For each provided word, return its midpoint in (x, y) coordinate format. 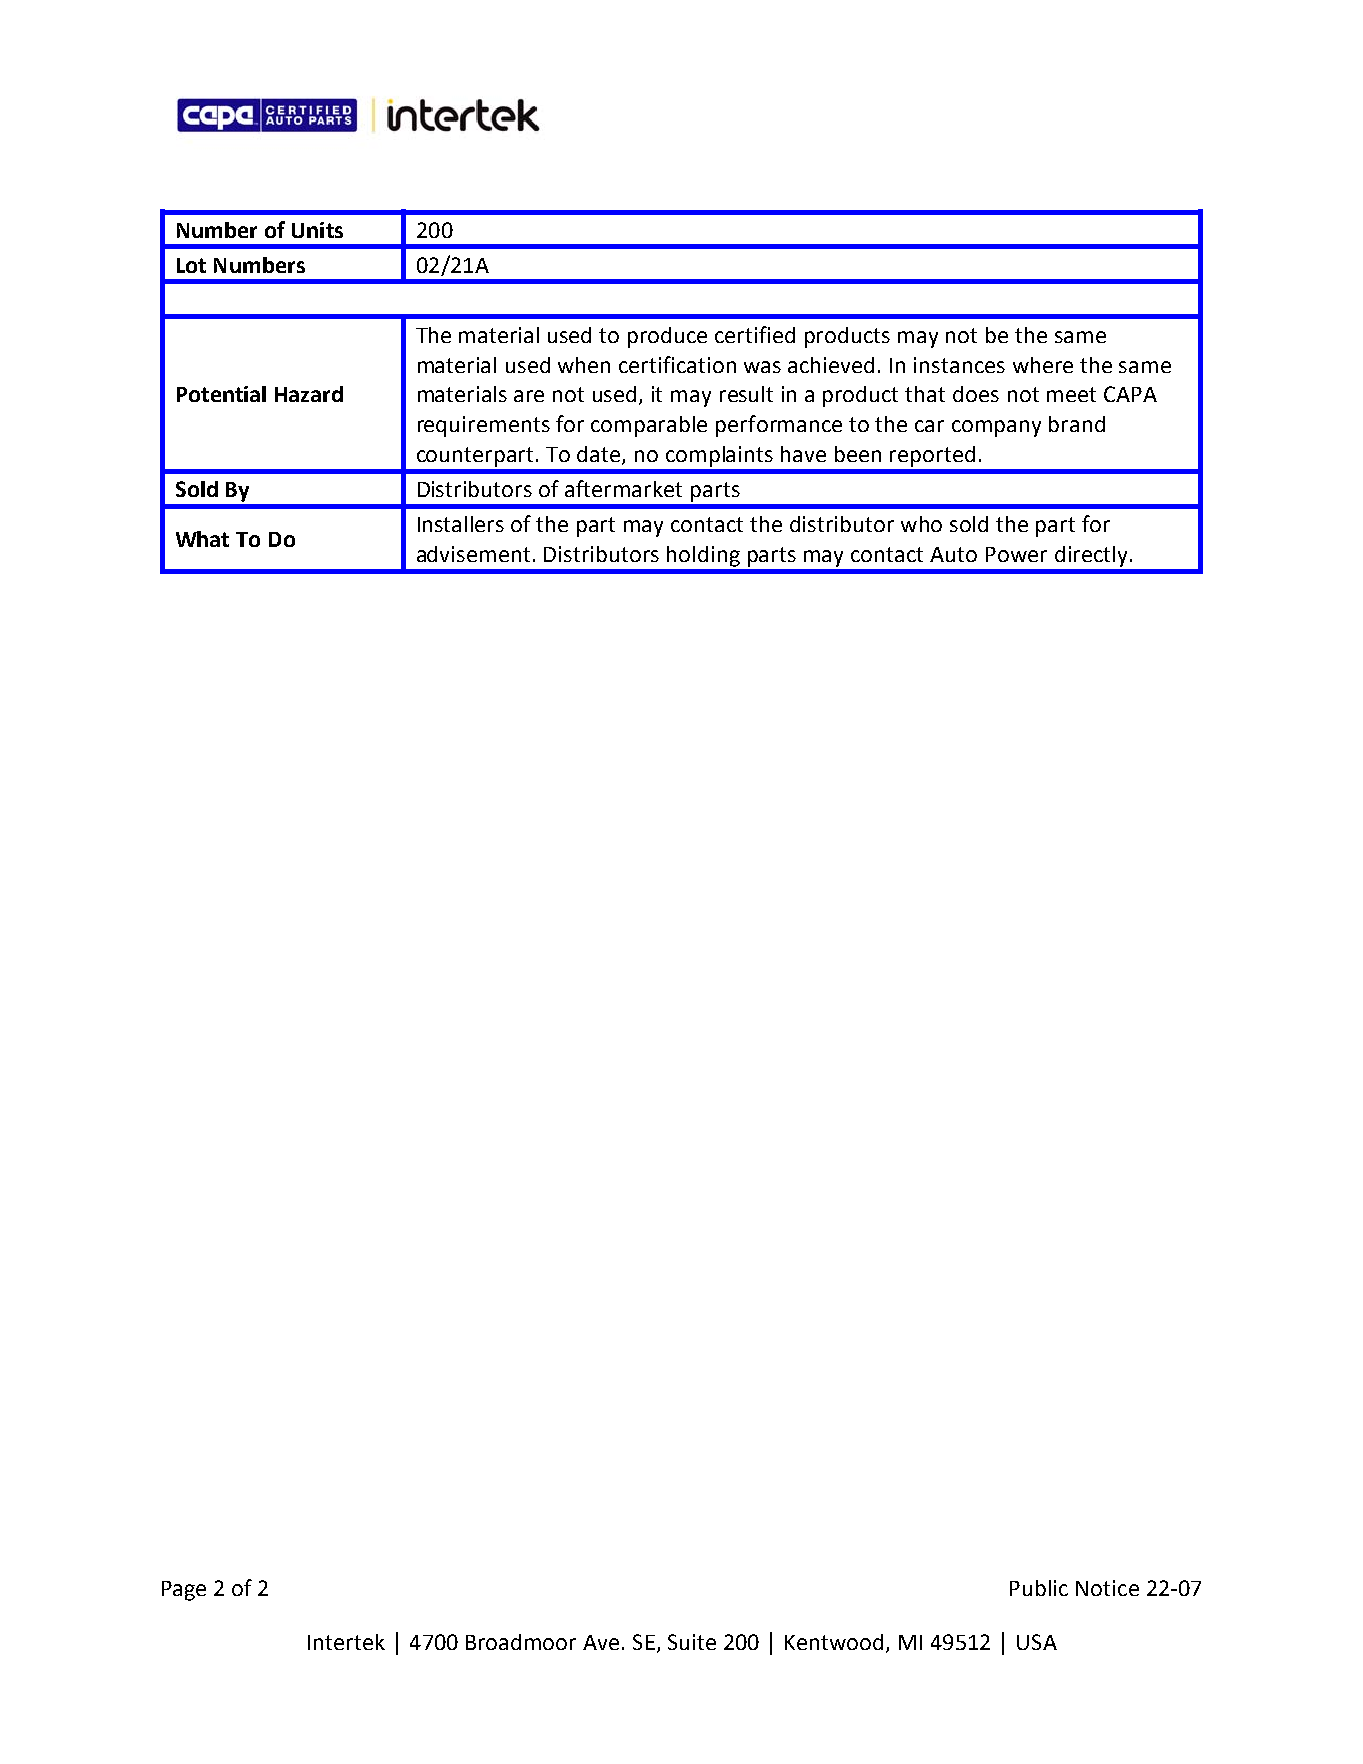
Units (317, 230)
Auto (953, 554)
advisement (473, 554)
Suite (692, 1642)
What (202, 539)
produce (667, 337)
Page (184, 1591)
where (1043, 365)
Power (1016, 554)
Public (1039, 1588)
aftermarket (623, 488)
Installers (461, 524)
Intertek (346, 1642)
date (600, 455)
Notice (1107, 1588)
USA (1037, 1642)
